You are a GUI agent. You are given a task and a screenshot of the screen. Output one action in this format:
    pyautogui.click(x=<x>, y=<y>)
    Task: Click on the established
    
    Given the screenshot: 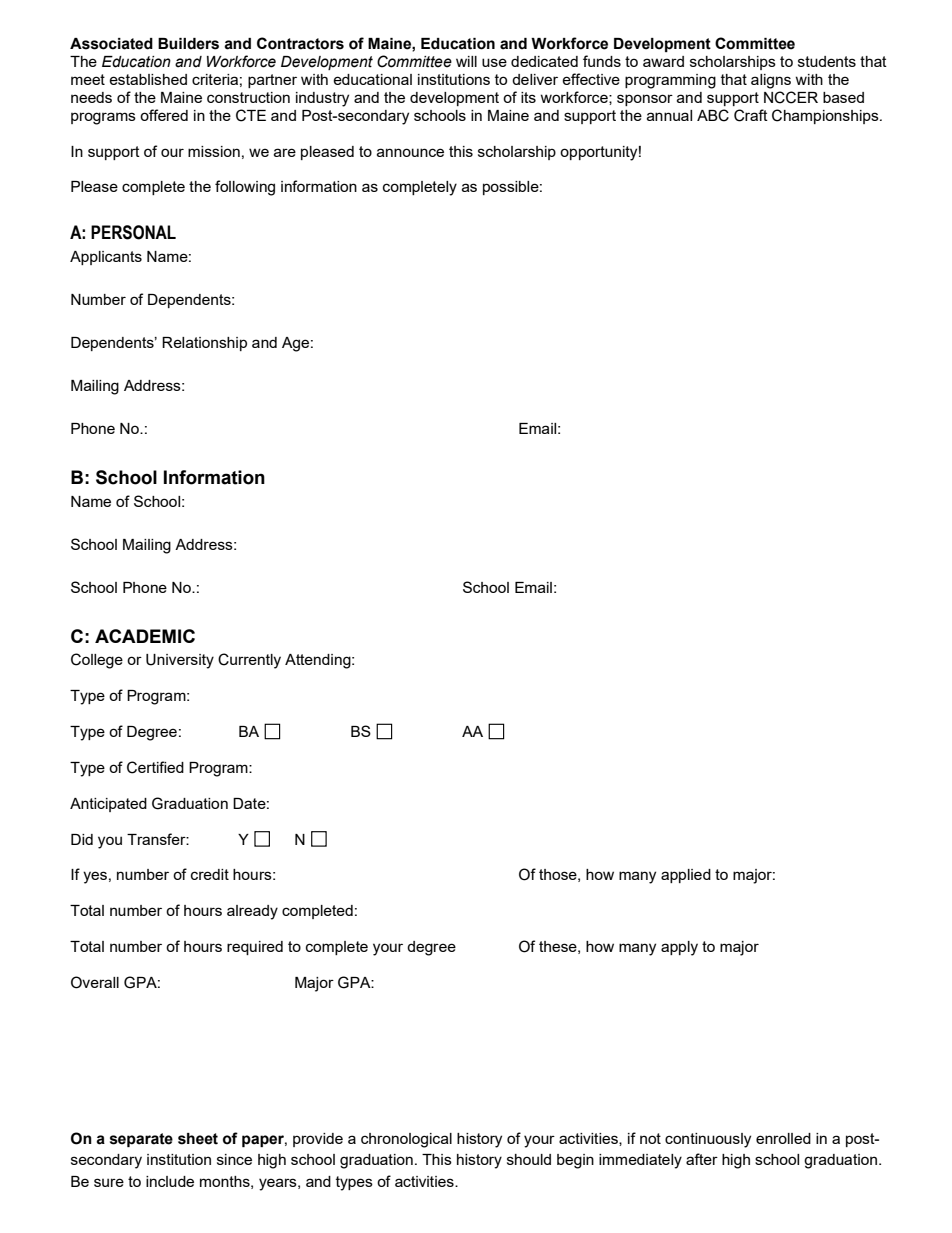 What is the action you would take?
    pyautogui.click(x=148, y=79)
